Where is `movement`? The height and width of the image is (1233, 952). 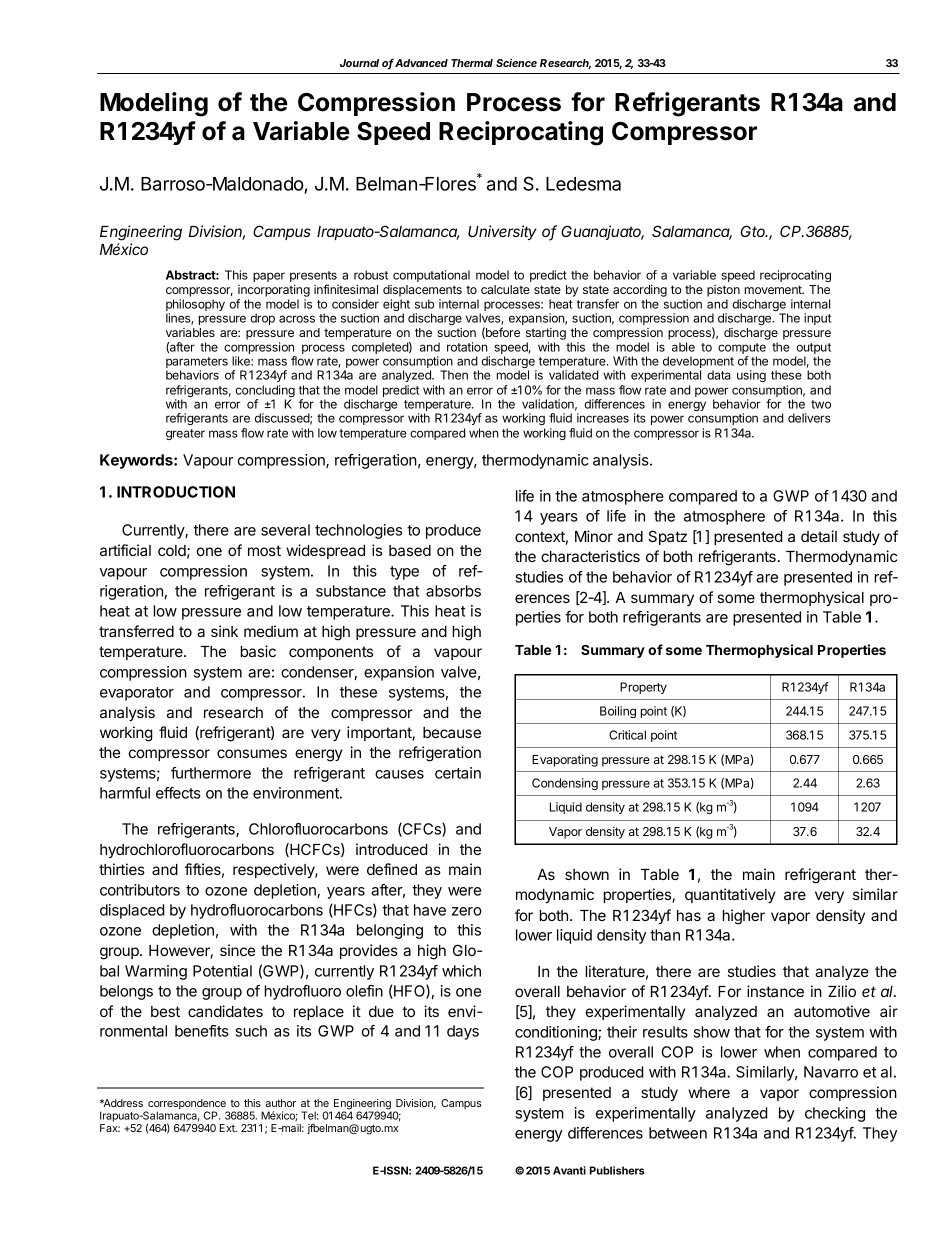 movement is located at coordinates (774, 289).
